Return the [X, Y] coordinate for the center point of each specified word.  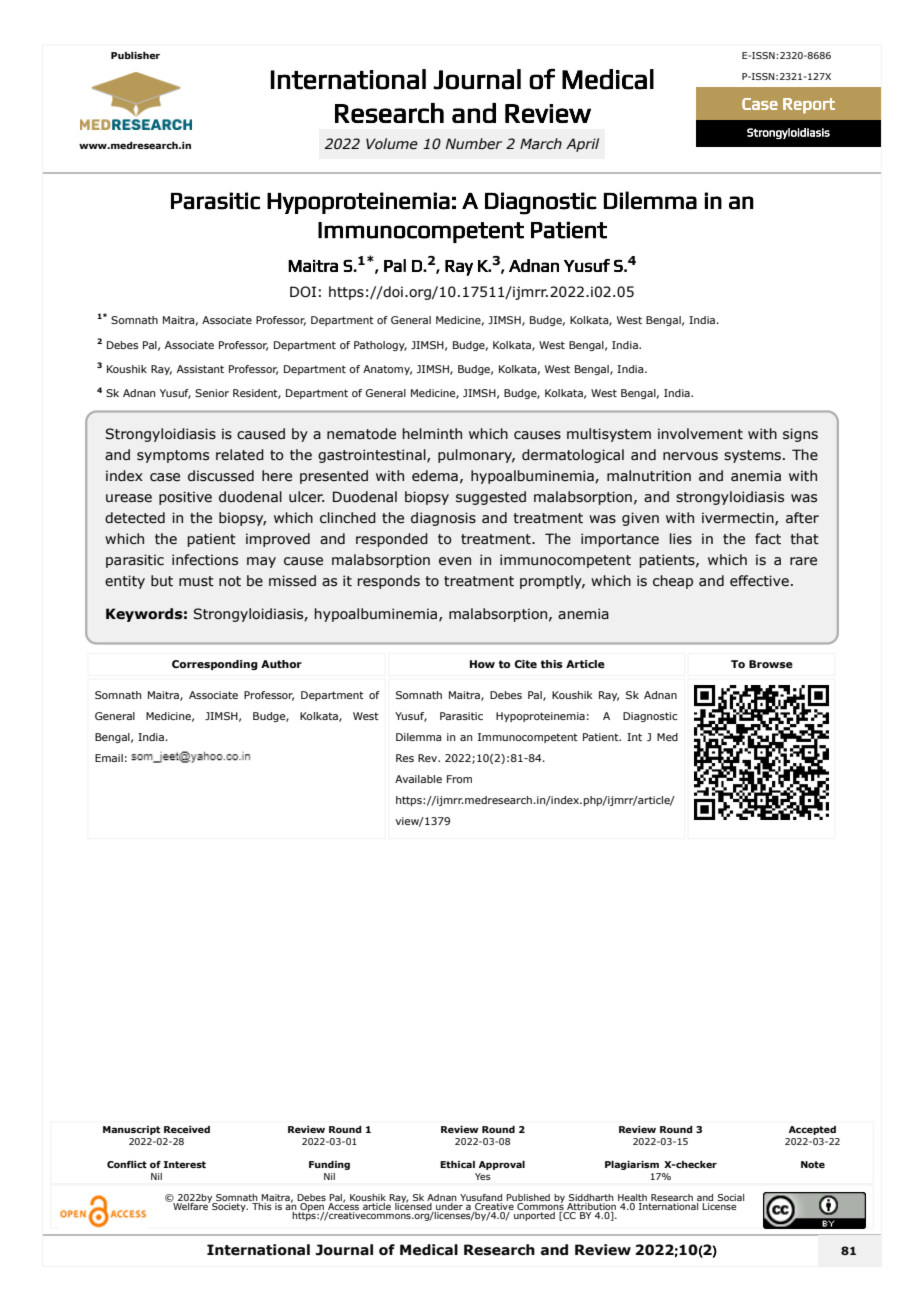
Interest [184, 1164]
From [459, 779]
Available [418, 779]
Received [187, 1129]
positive [185, 498]
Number [474, 144]
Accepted [812, 1130]
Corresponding [215, 665]
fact [768, 539]
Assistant [200, 369]
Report [809, 106]
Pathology [380, 346]
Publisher [135, 55]
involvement [700, 434]
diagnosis [443, 519]
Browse [771, 664]
